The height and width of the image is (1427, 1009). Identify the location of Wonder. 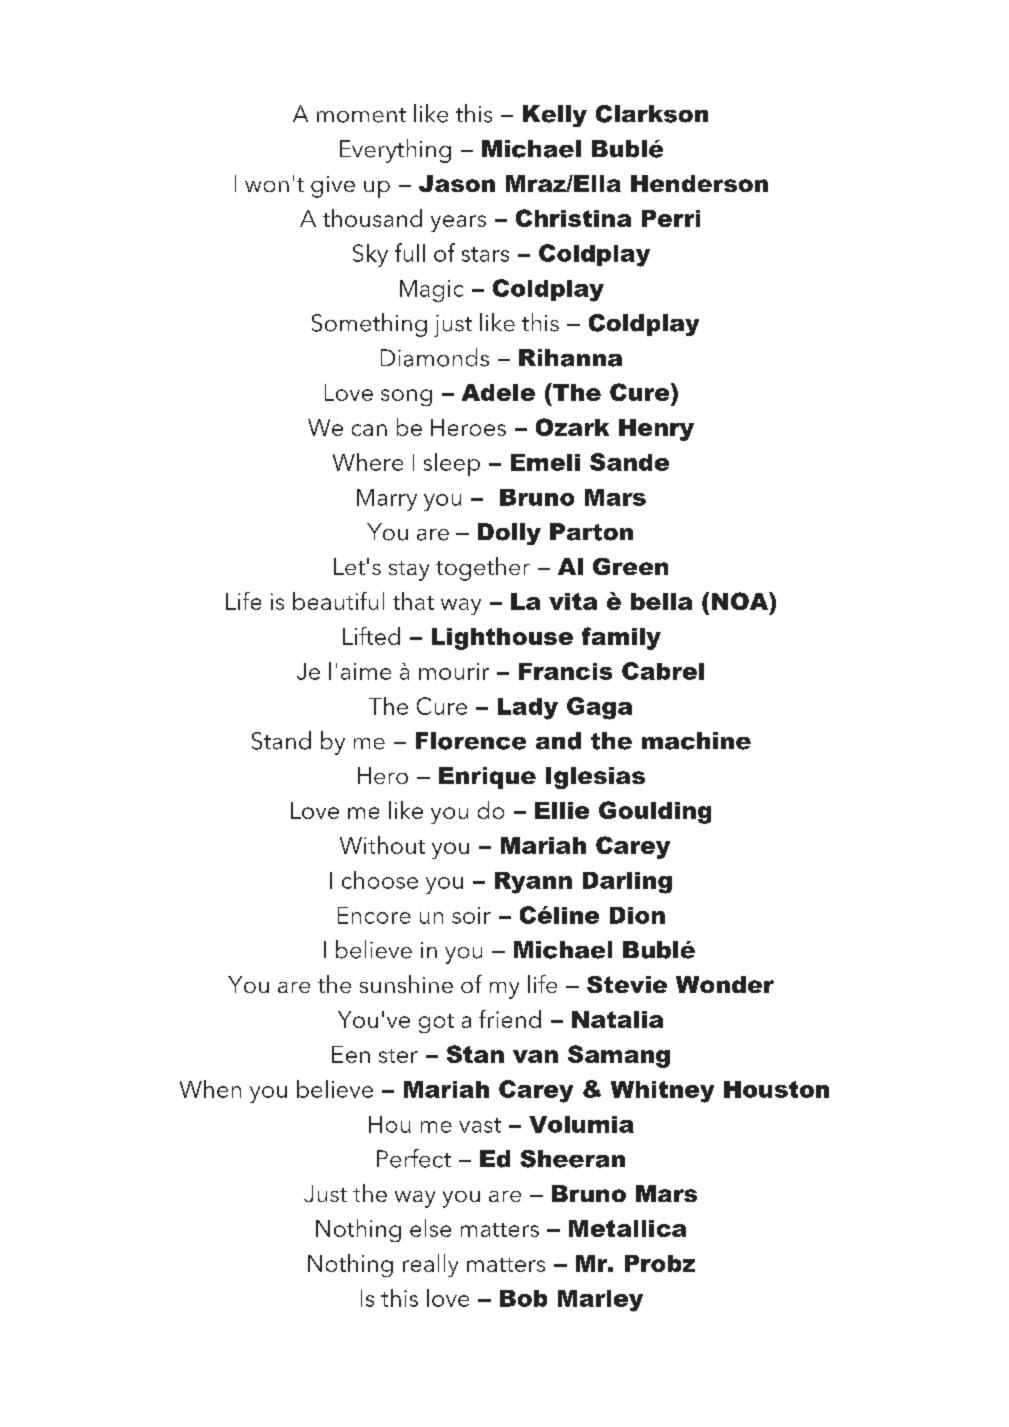
(725, 984).
